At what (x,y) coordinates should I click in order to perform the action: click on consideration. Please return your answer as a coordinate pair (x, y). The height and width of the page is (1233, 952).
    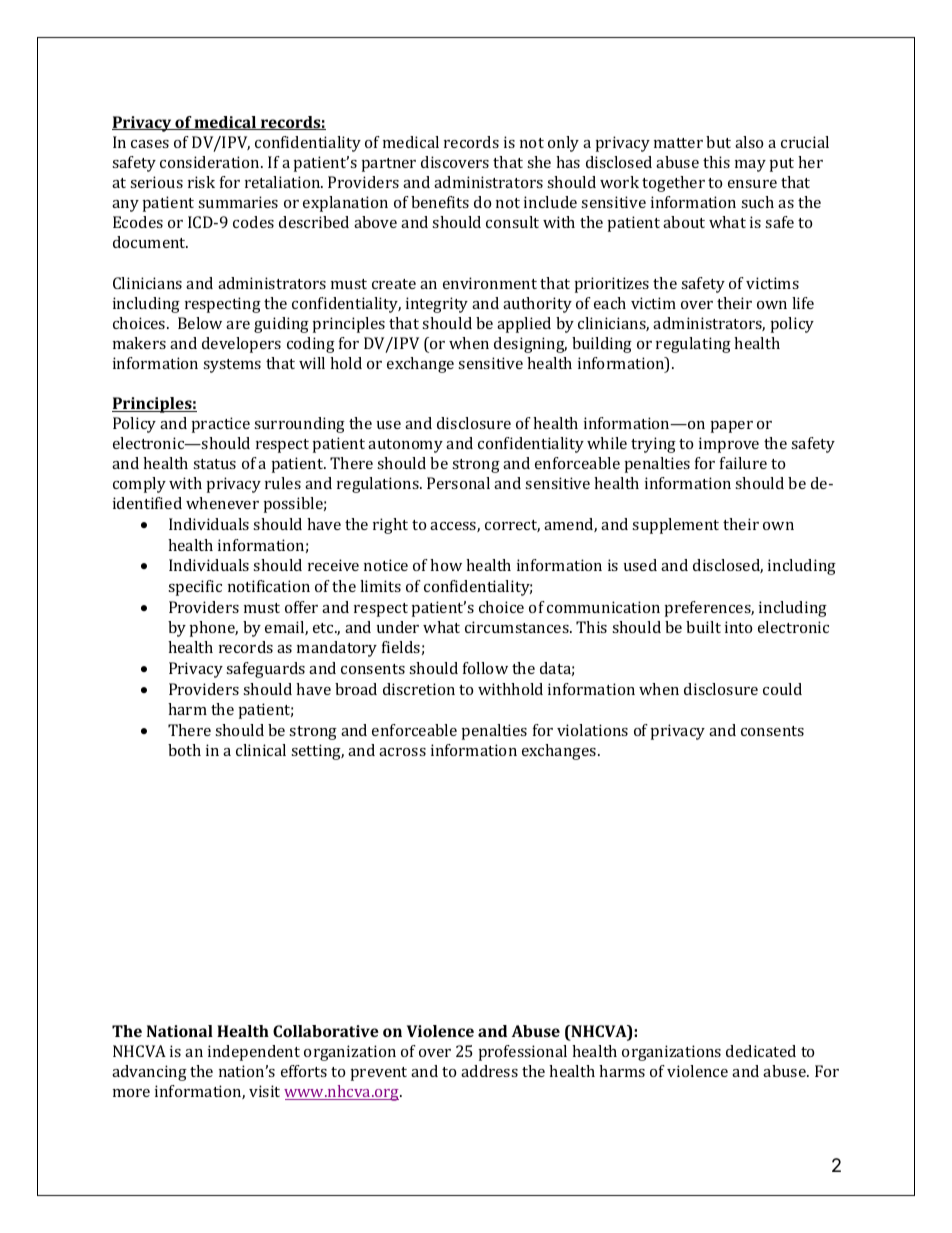
    Looking at the image, I should click on (211, 162).
